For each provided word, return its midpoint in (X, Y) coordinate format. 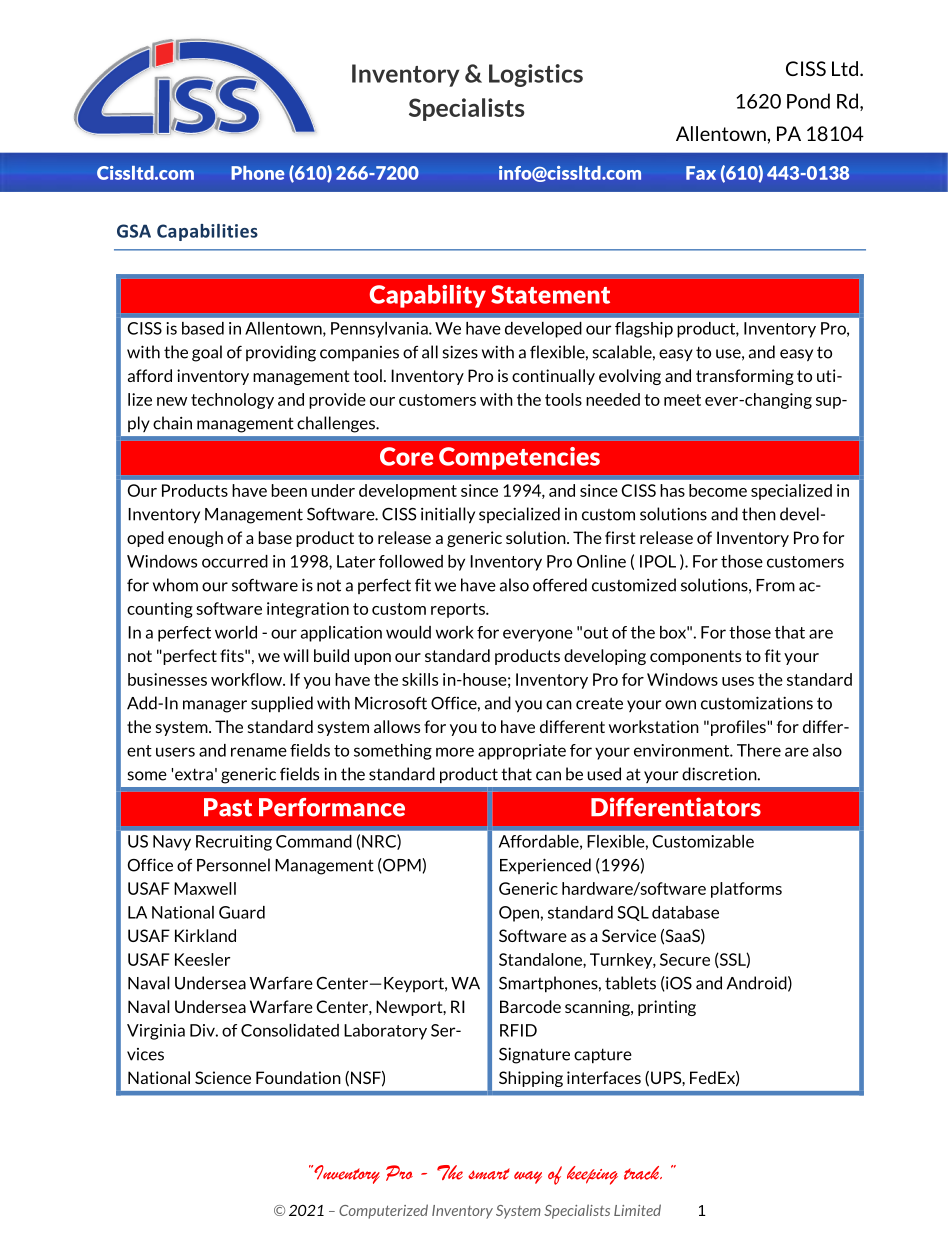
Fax (701, 173)
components (695, 657)
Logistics (536, 75)
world (236, 632)
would (408, 632)
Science (223, 1077)
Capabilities (207, 232)
